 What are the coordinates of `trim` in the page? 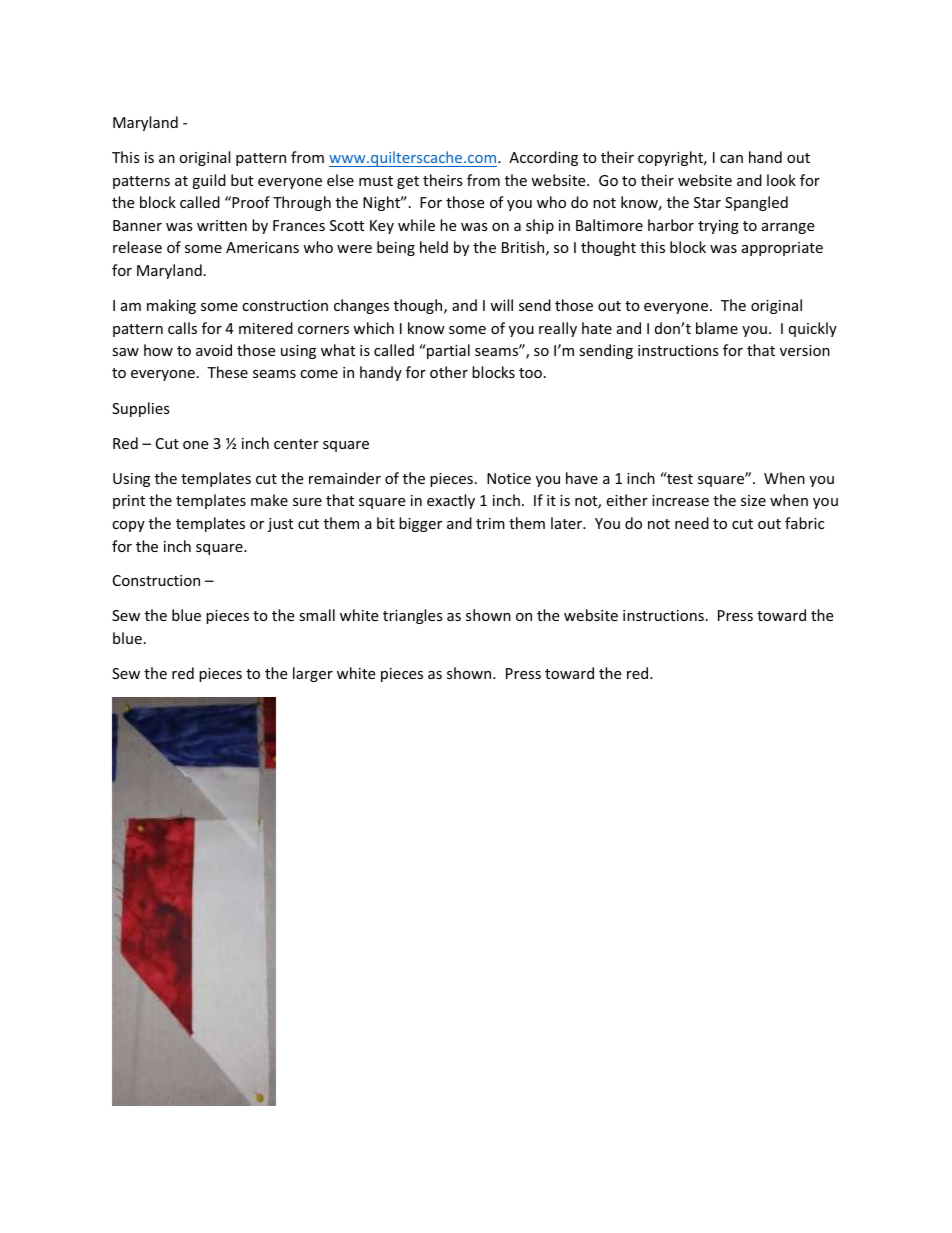 It's located at (490, 523).
